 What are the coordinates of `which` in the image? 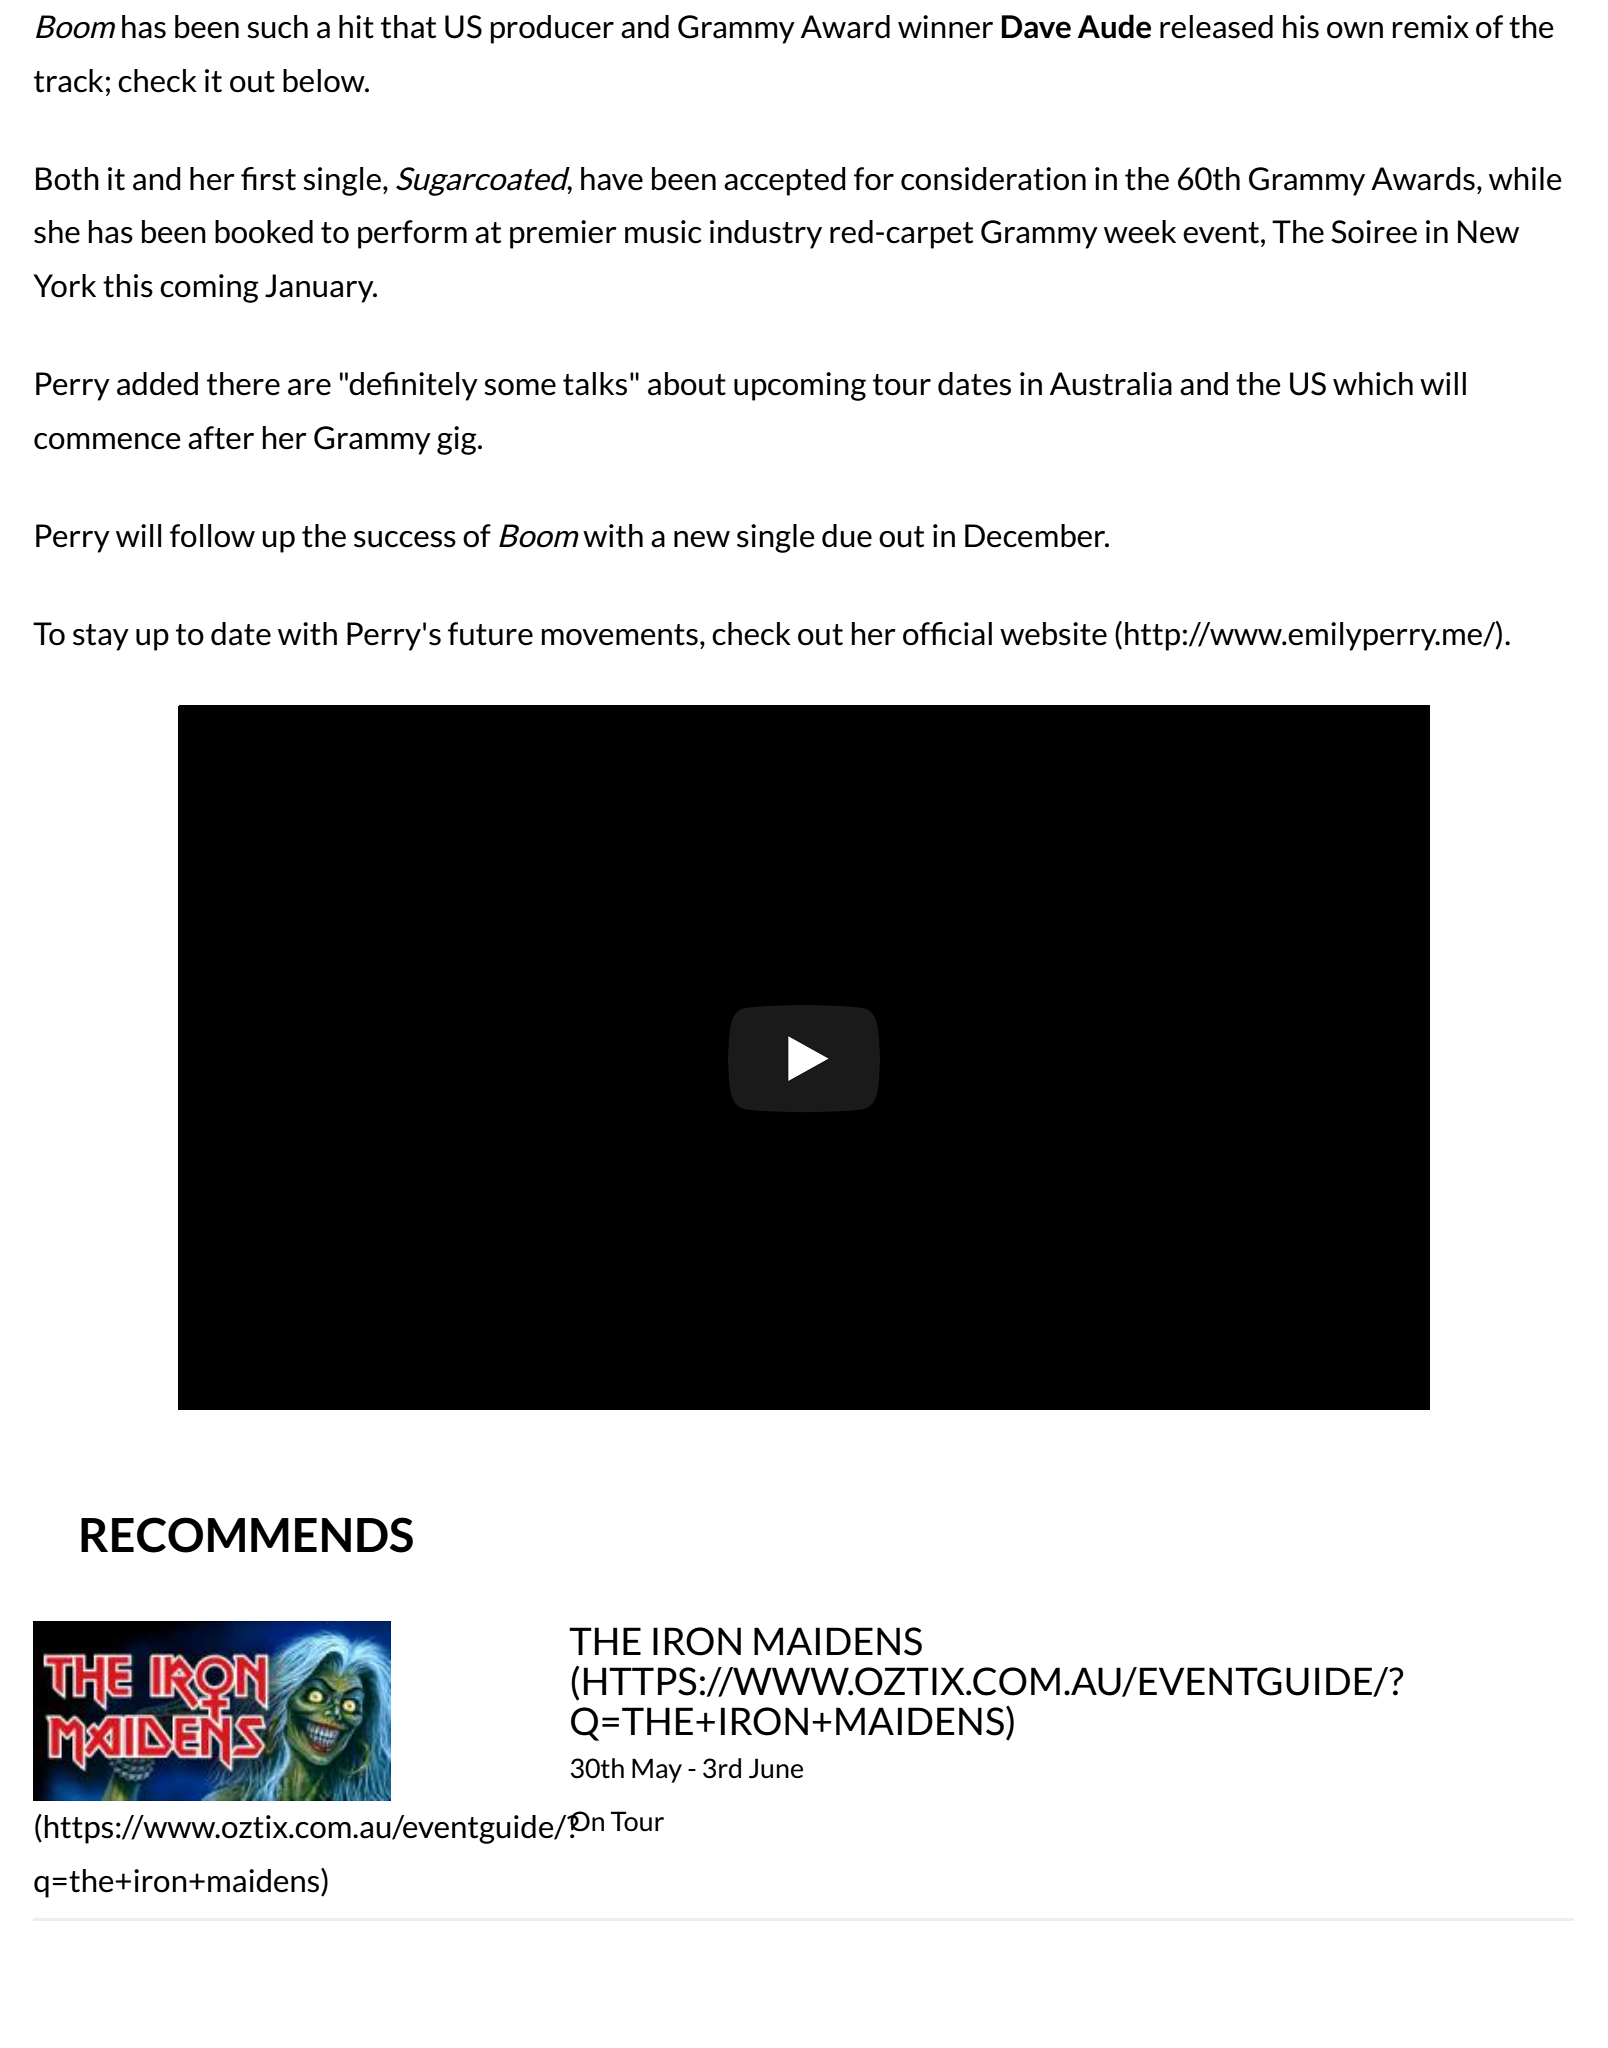 It's located at (1373, 384).
